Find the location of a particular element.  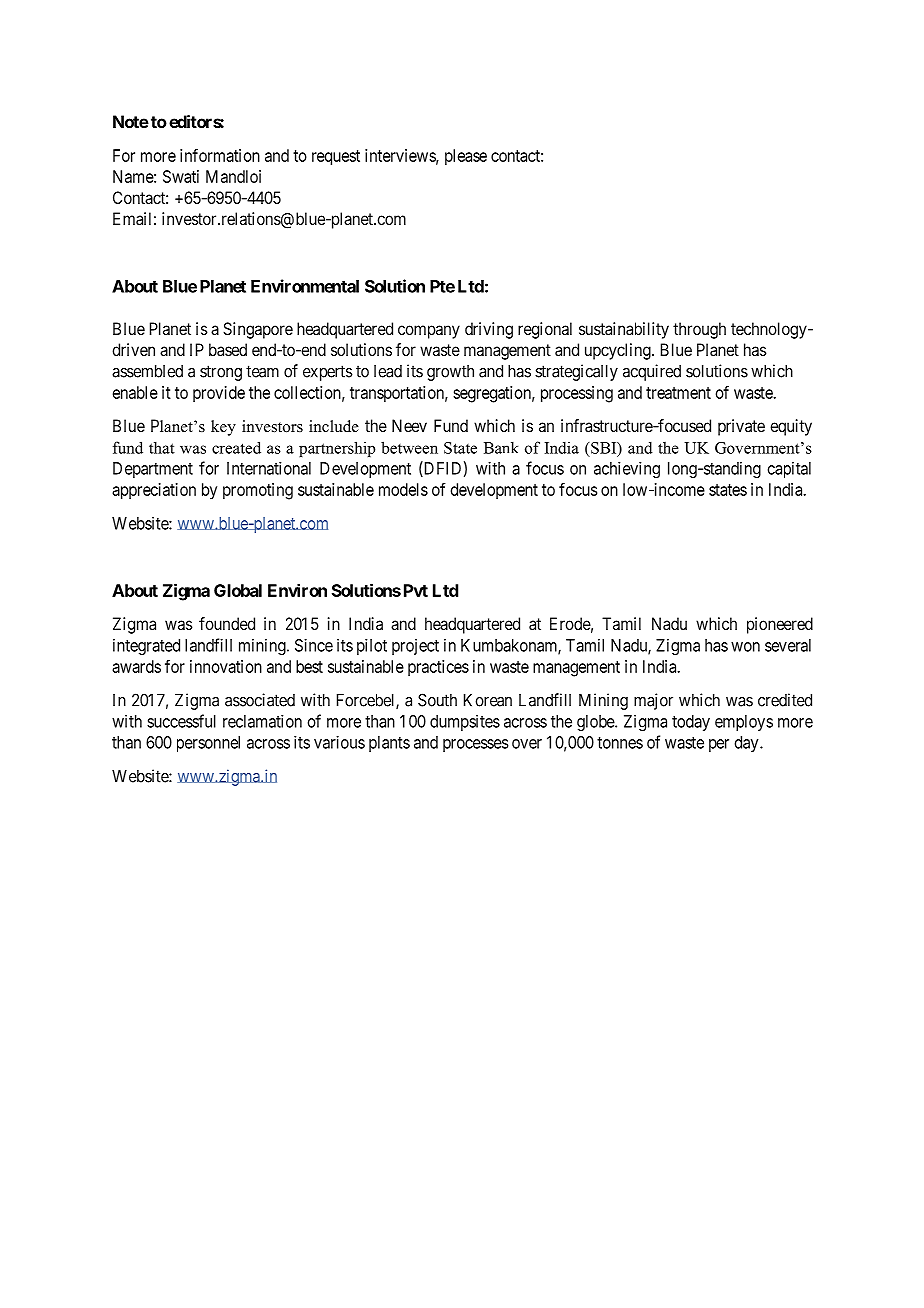

through is located at coordinates (699, 330).
